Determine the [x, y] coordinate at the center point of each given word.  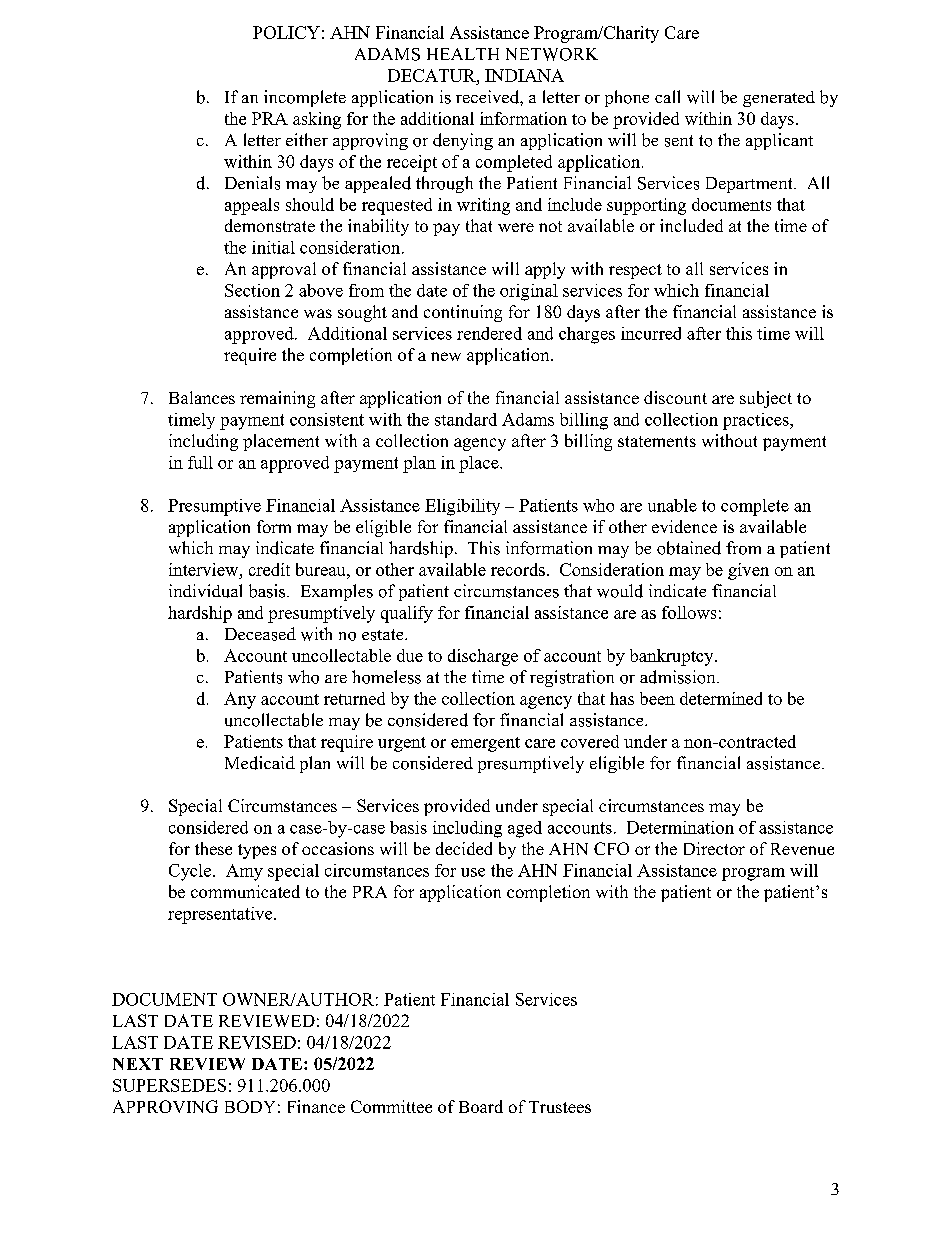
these [213, 848]
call [667, 96]
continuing [463, 313]
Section [252, 290]
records [518, 569]
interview [205, 569]
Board [481, 1106]
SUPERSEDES [169, 1085]
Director [714, 848]
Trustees [560, 1107]
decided [464, 848]
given [748, 571]
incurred [651, 333]
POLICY [286, 32]
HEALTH [463, 54]
